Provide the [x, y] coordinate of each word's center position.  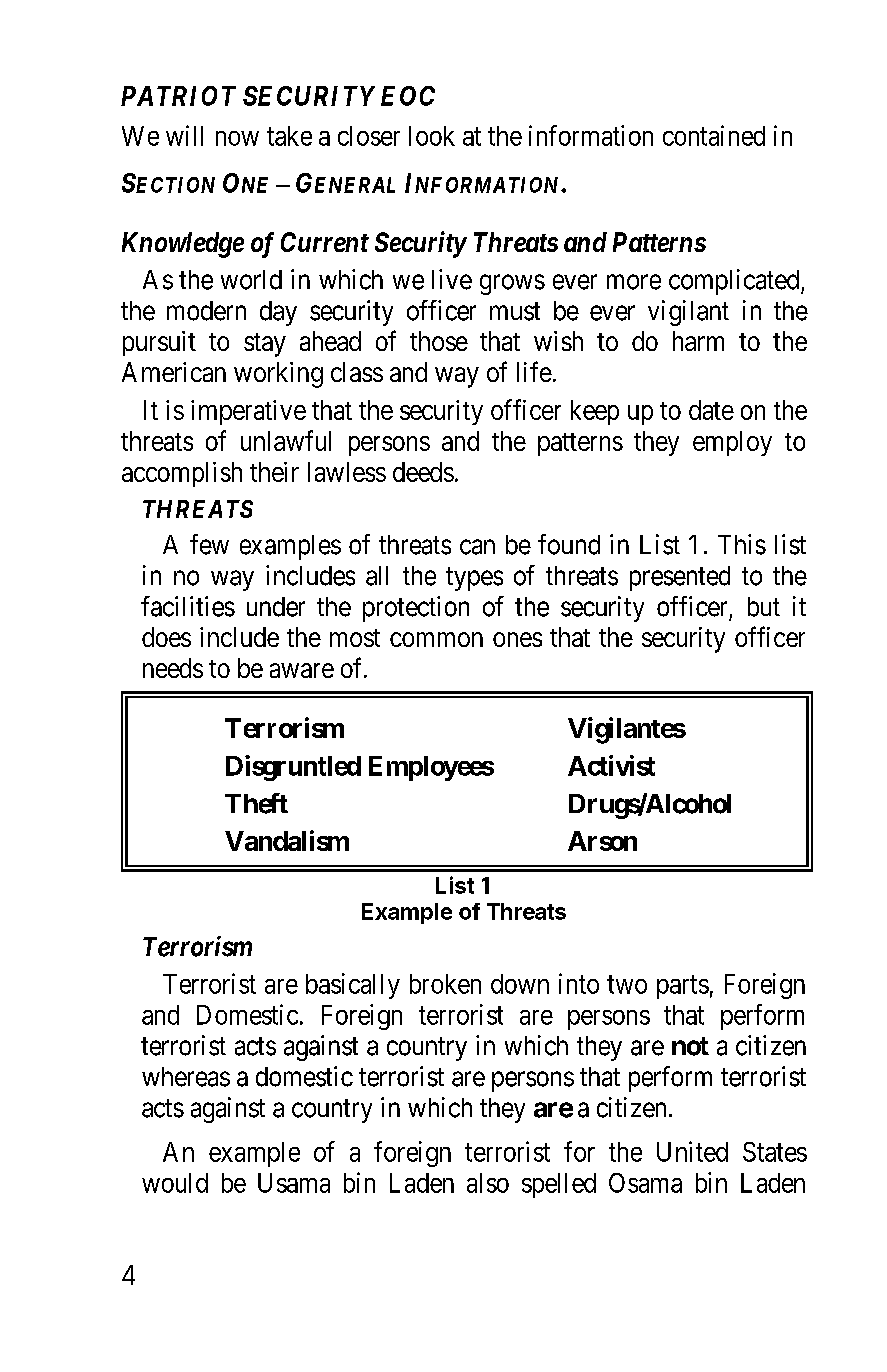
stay [265, 345]
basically [353, 986]
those [439, 341]
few [209, 544]
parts [683, 987]
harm [698, 341]
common [436, 639]
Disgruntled [293, 768]
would [175, 1183]
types [474, 579]
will [184, 135]
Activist [611, 765]
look [432, 136]
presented [680, 578]
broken [445, 984]
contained [714, 135]
